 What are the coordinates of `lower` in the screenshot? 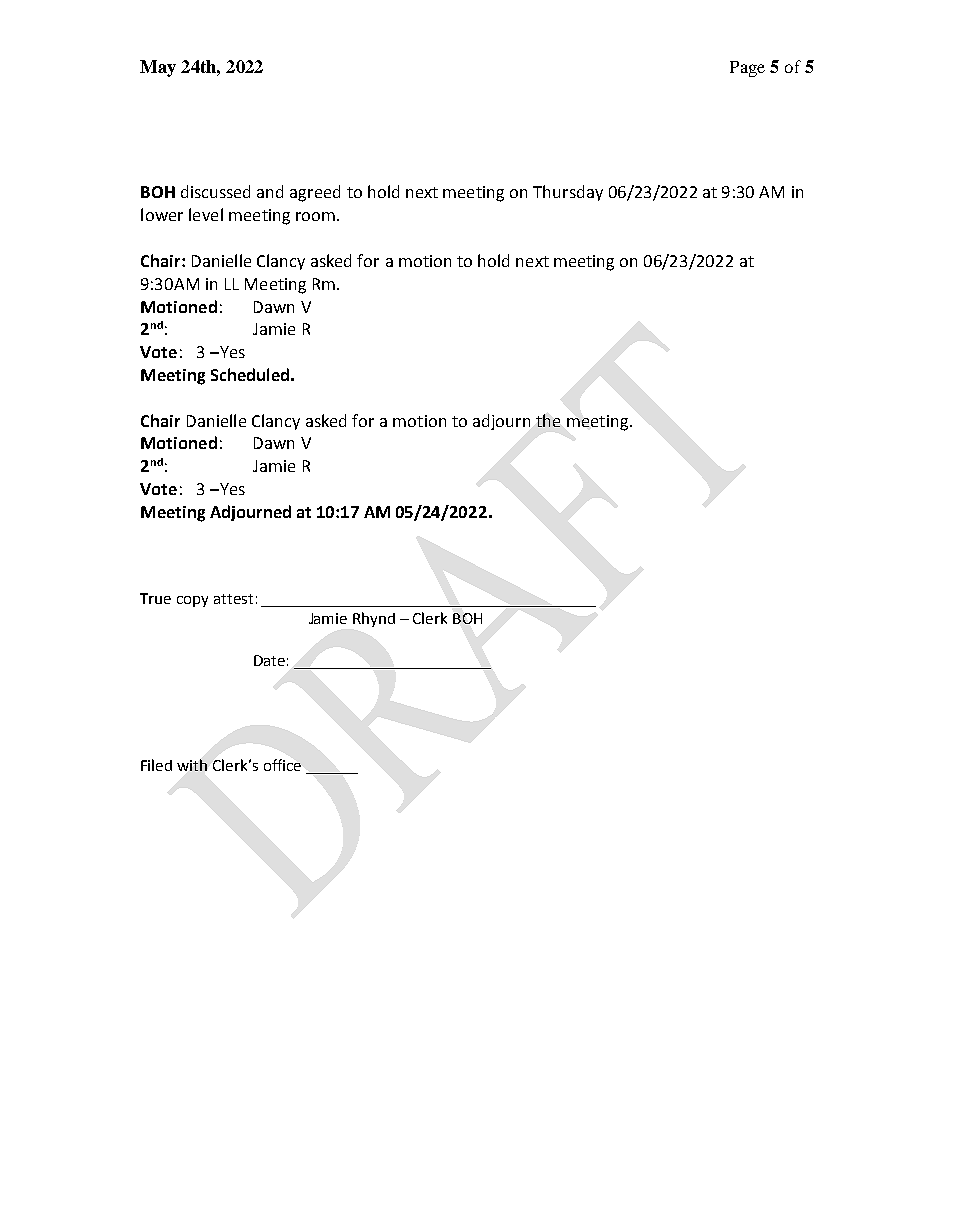 It's located at (162, 214).
